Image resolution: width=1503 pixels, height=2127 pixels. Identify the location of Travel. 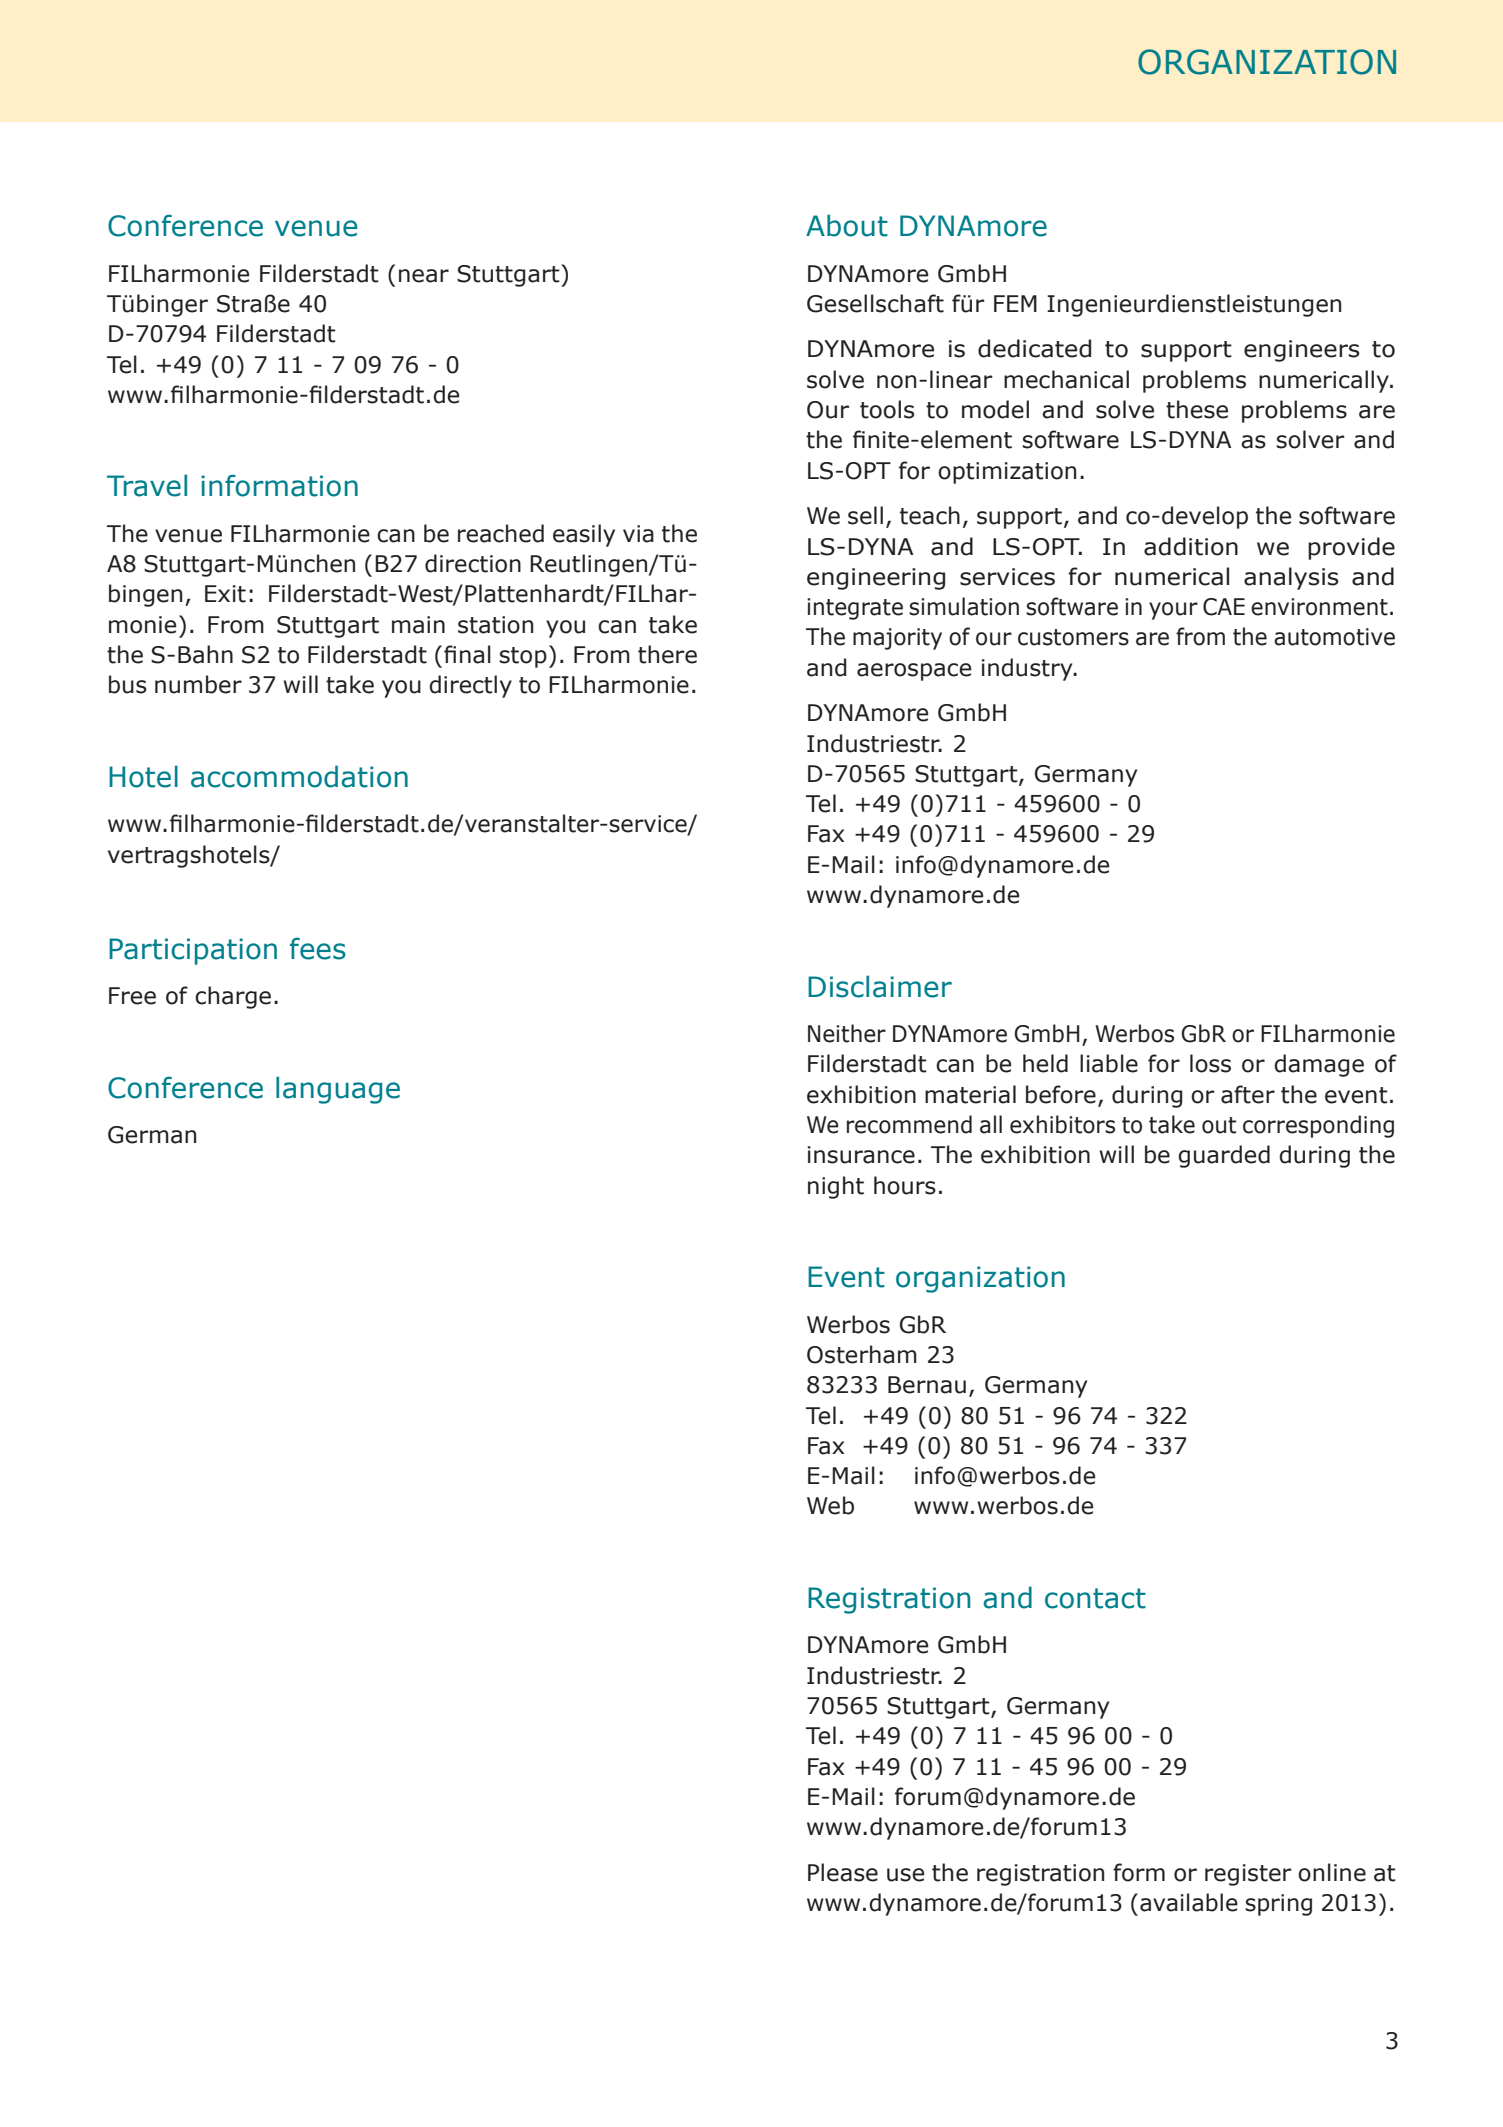
(147, 485).
